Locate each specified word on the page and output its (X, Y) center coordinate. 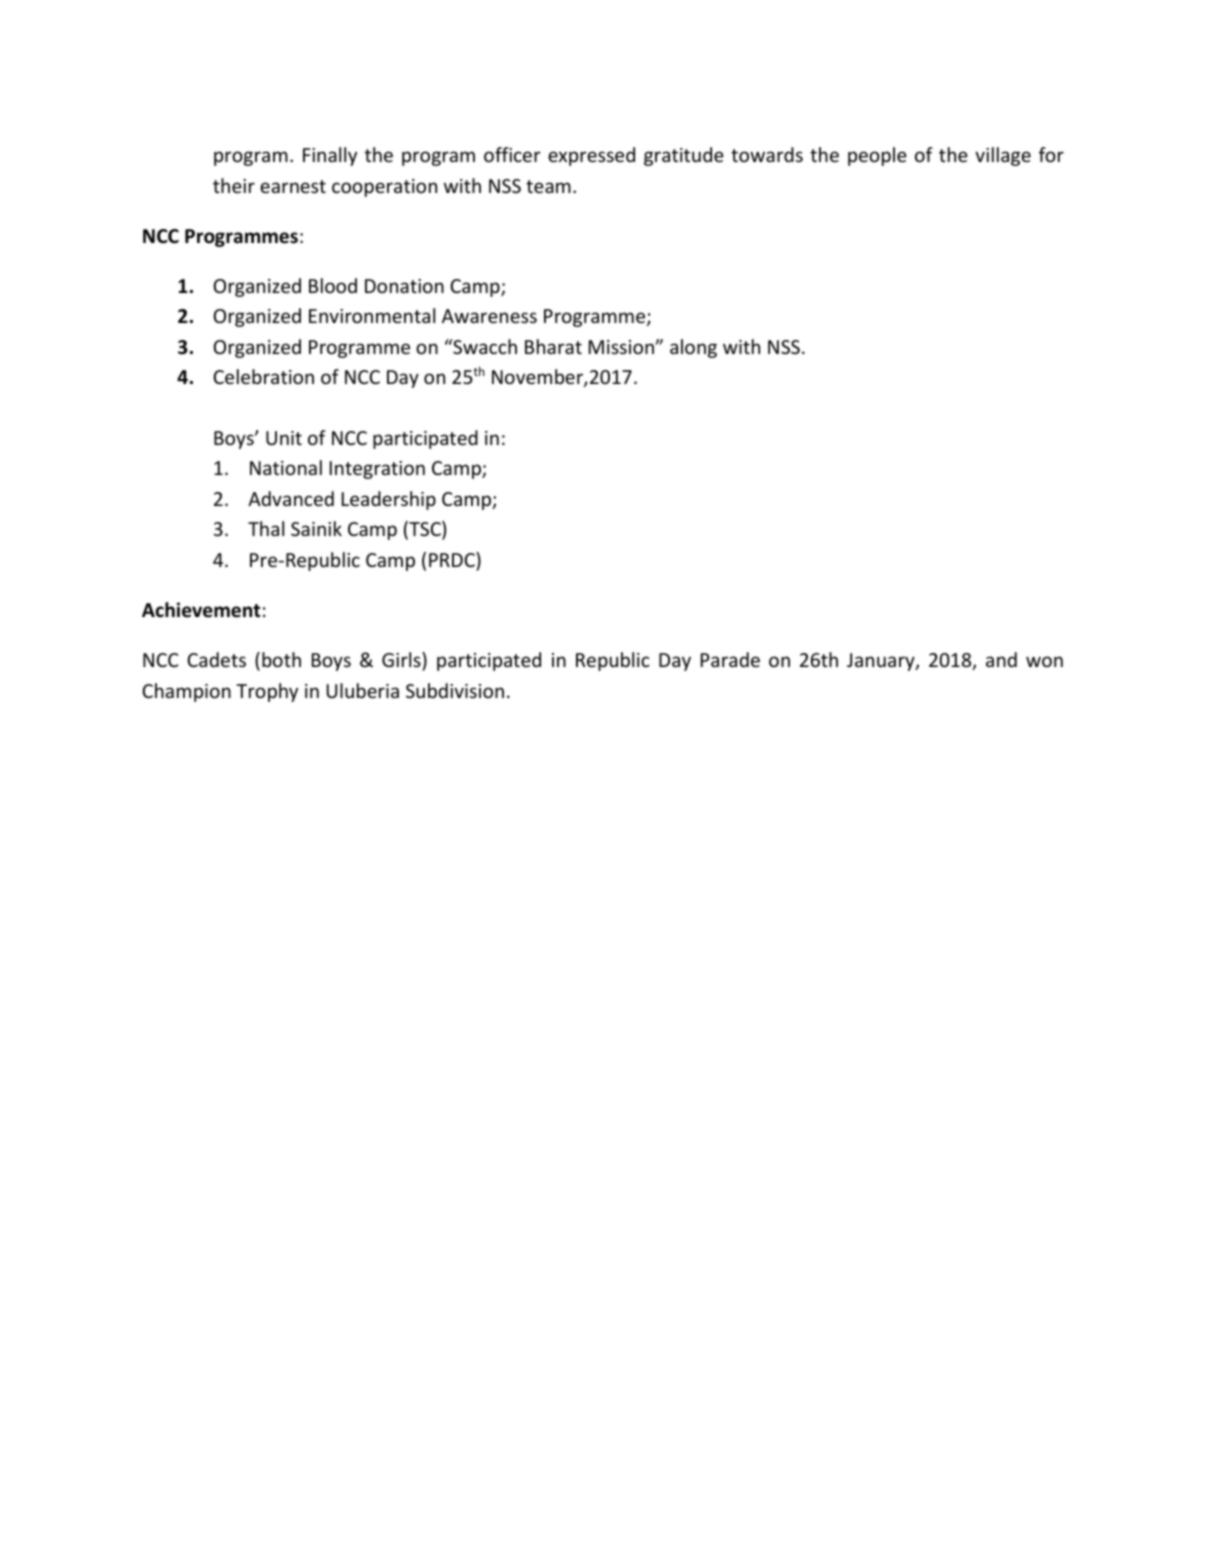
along (693, 348)
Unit (284, 438)
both (281, 659)
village (1003, 156)
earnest (293, 186)
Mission (622, 347)
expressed (591, 156)
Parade (730, 659)
